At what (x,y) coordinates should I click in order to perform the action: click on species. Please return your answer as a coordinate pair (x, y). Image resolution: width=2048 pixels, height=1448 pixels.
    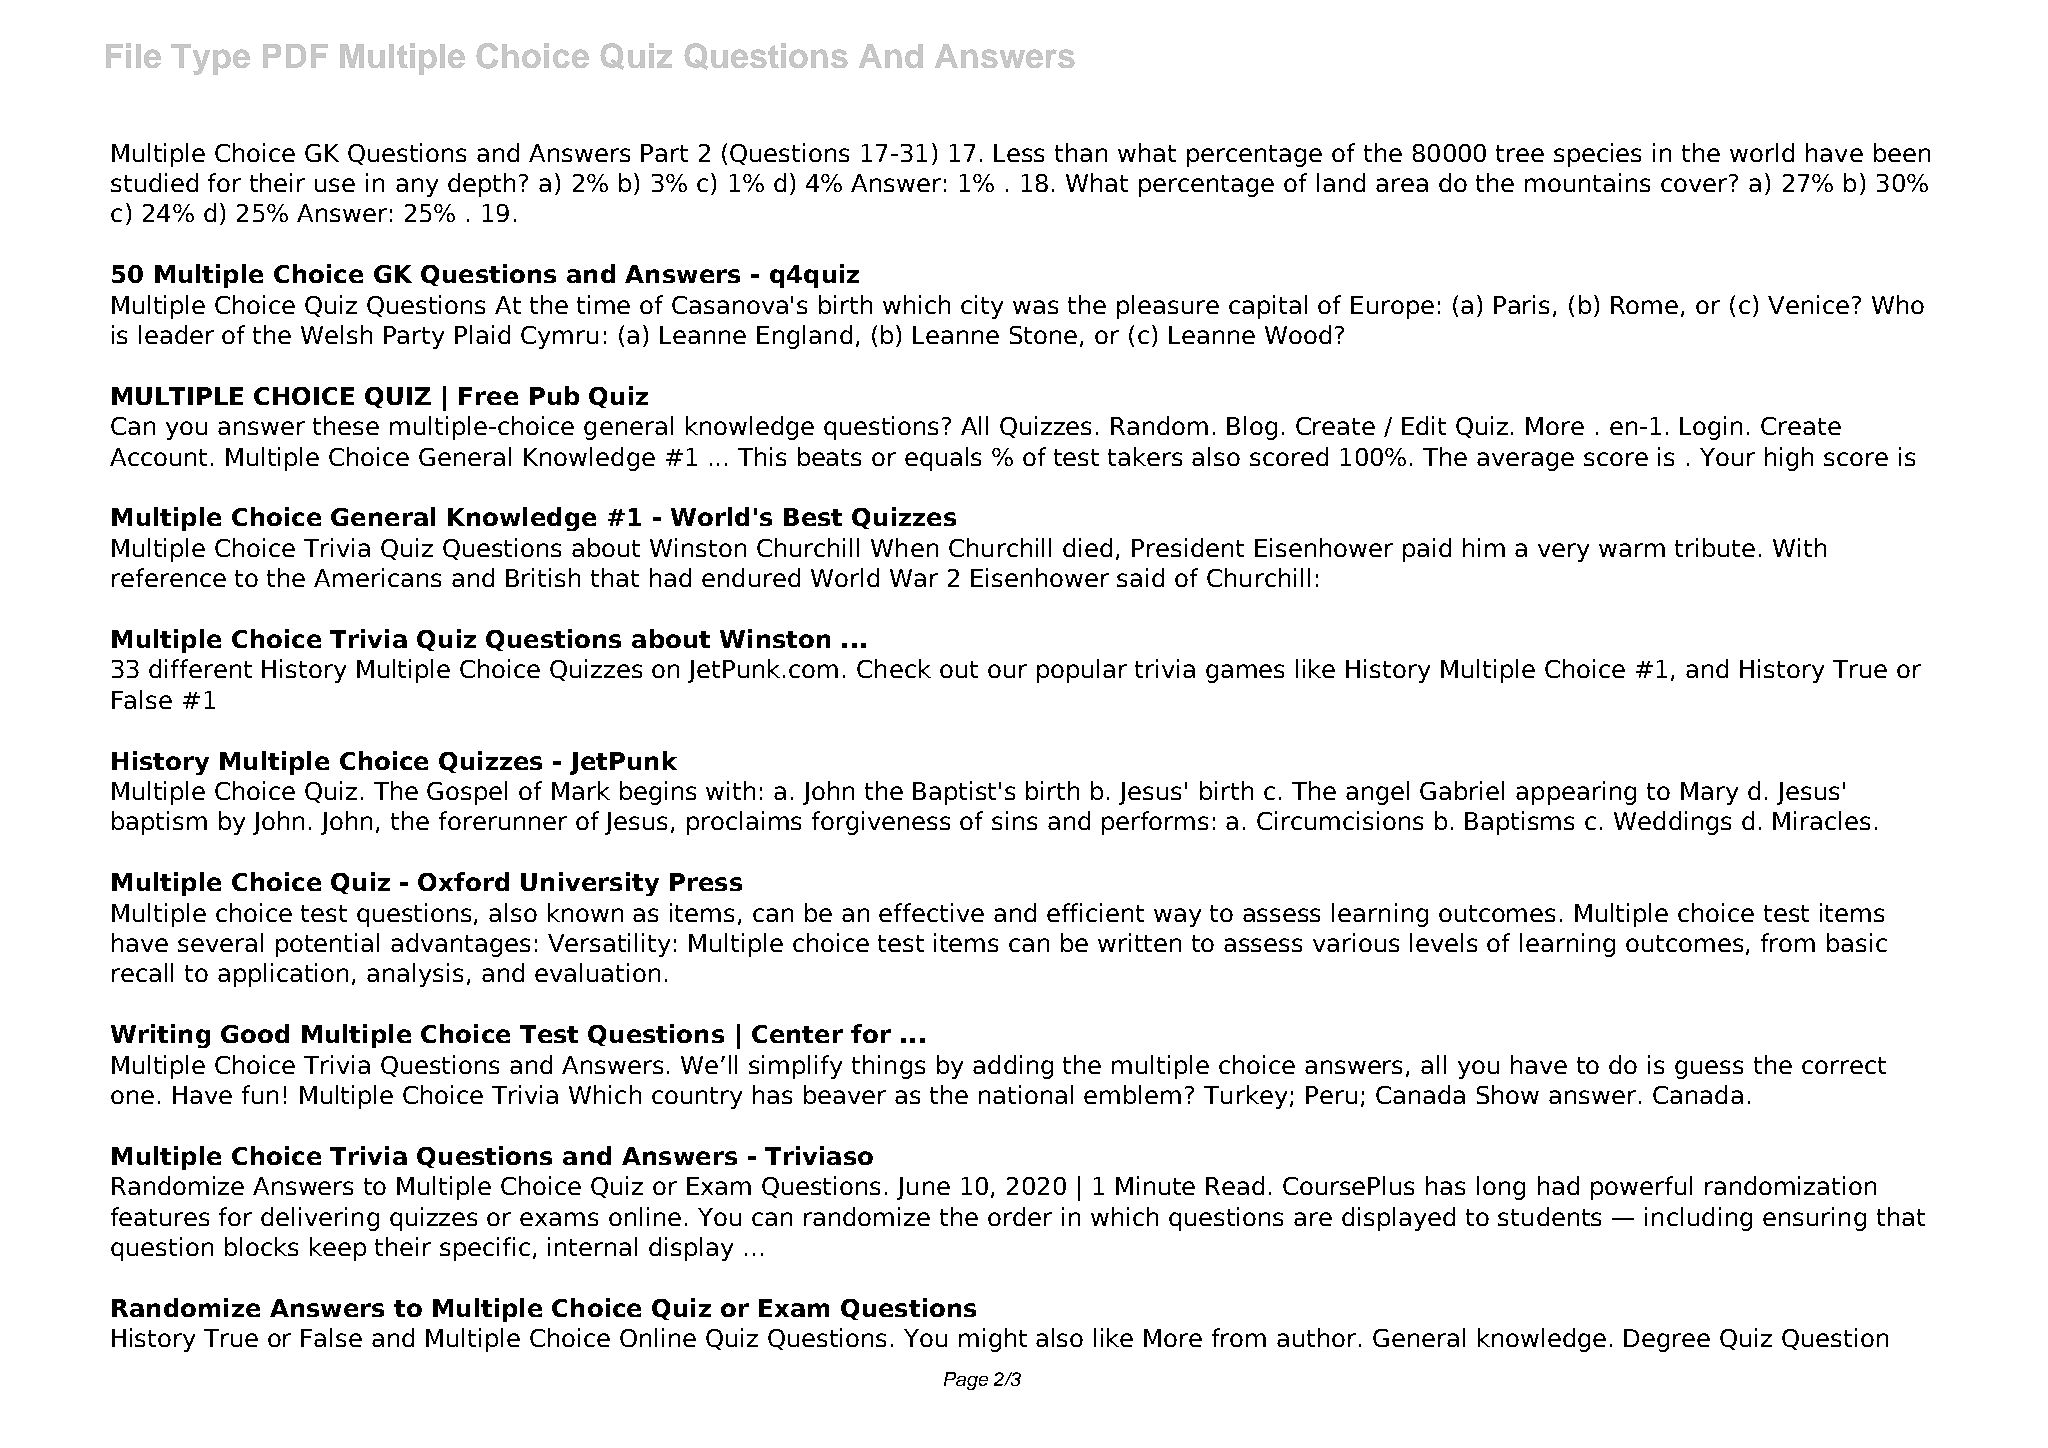
    Looking at the image, I should click on (1597, 155).
